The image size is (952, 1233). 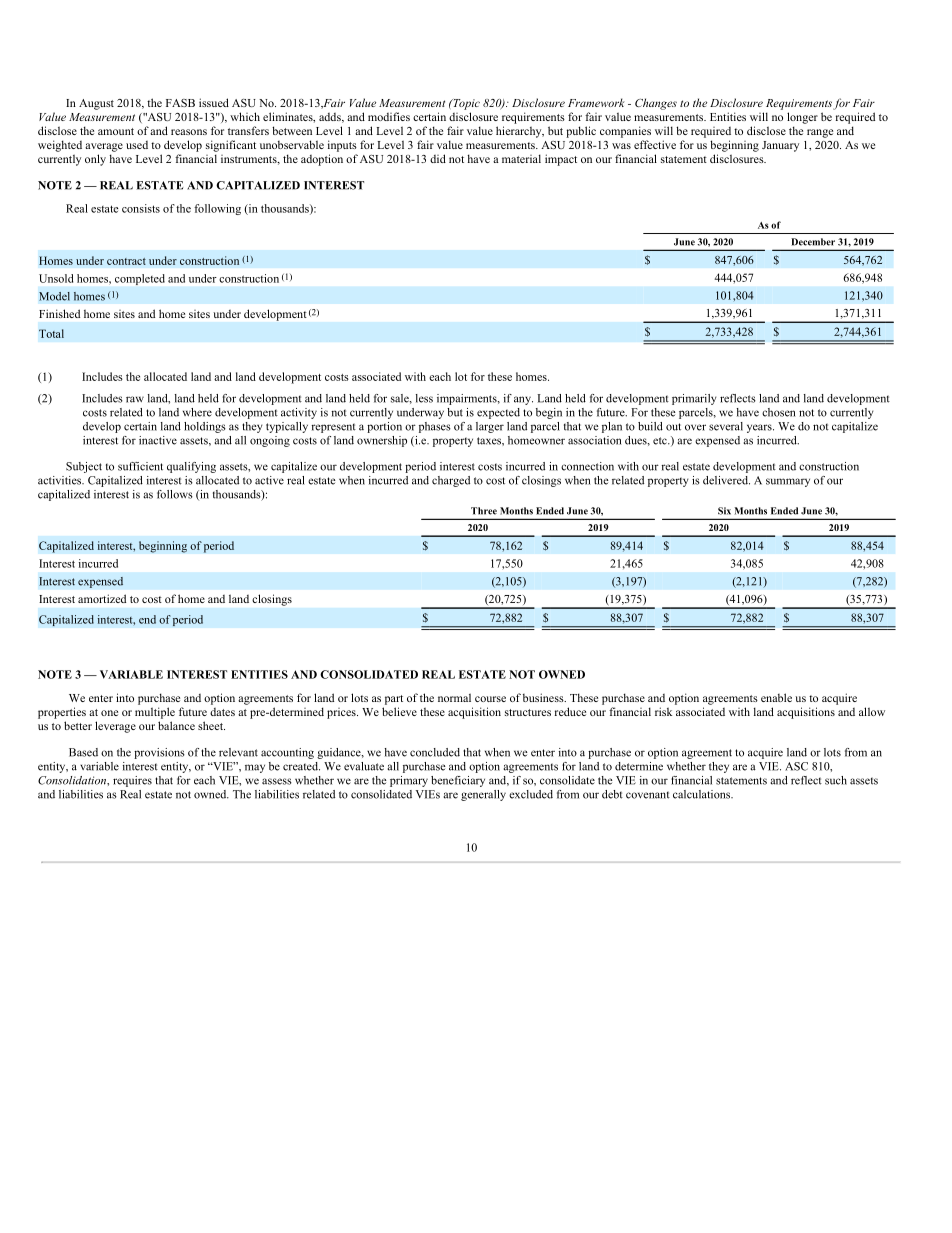 What do you see at coordinates (458, 781) in the screenshot?
I see `beneficiary` at bounding box center [458, 781].
